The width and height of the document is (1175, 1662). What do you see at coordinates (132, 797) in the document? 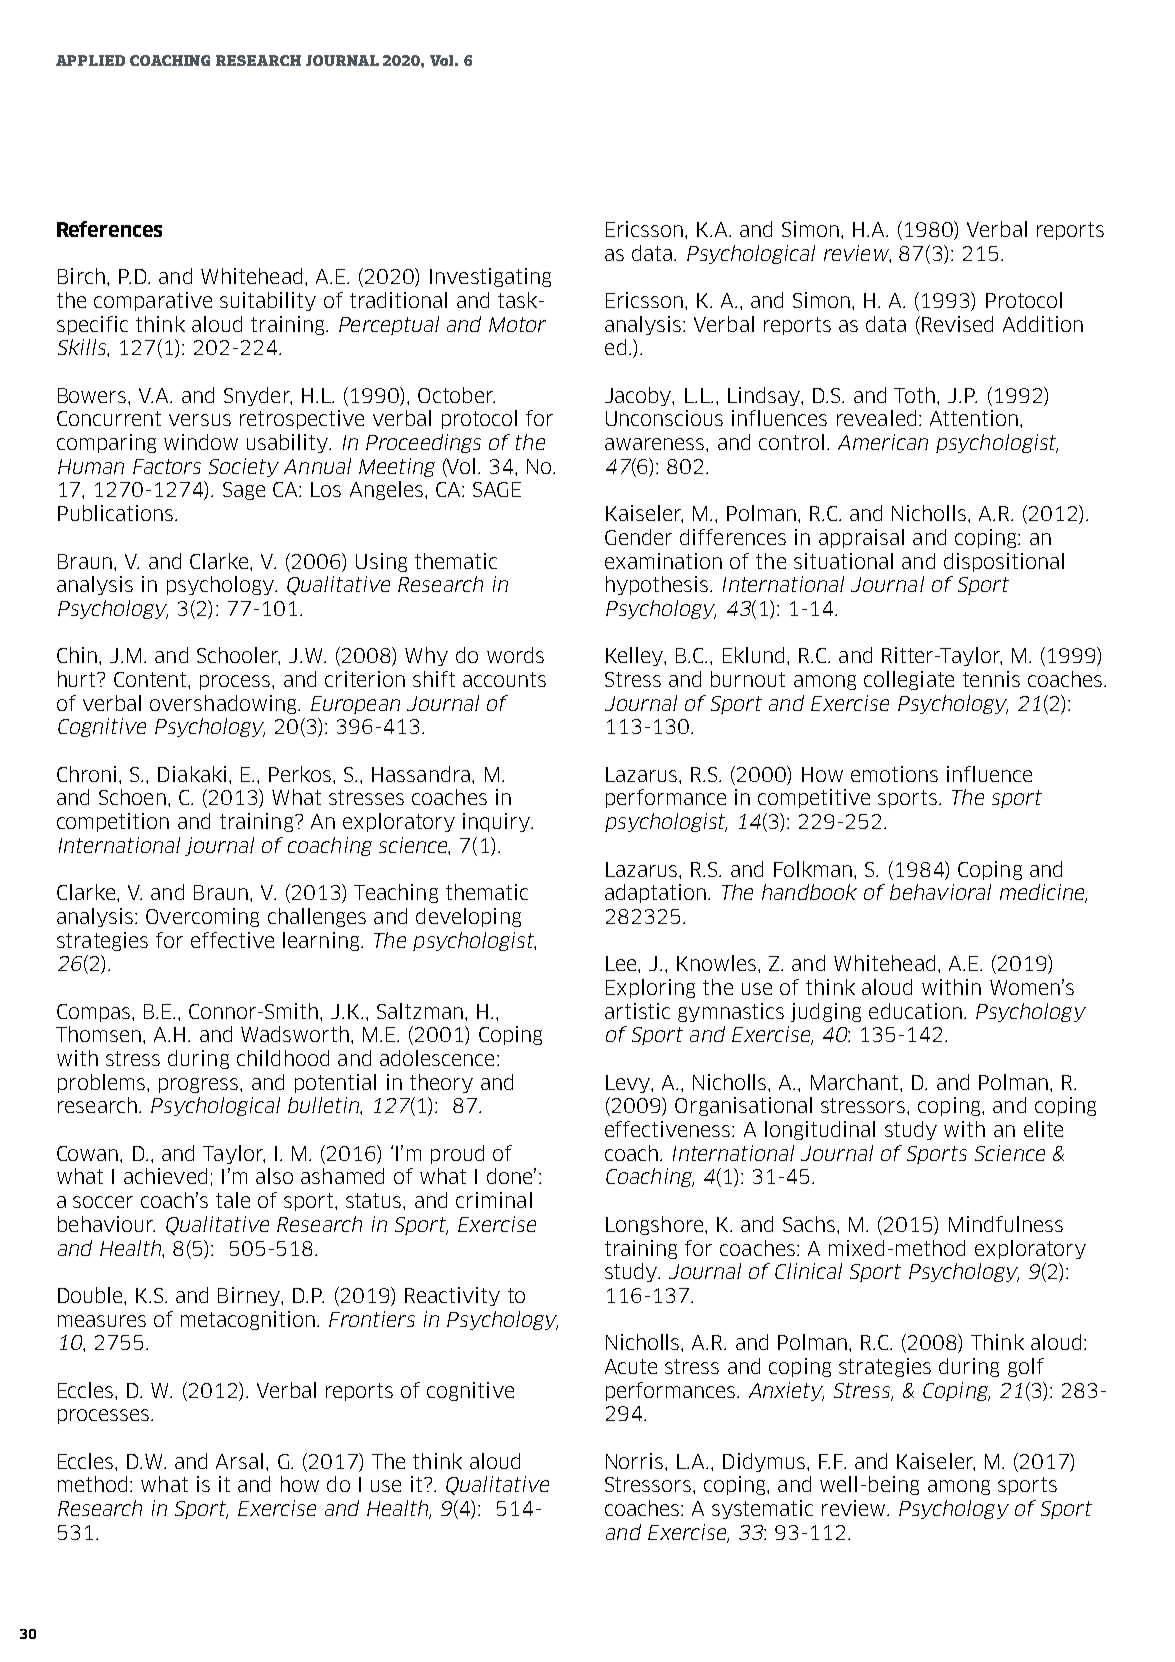
I see `Schoen` at bounding box center [132, 797].
